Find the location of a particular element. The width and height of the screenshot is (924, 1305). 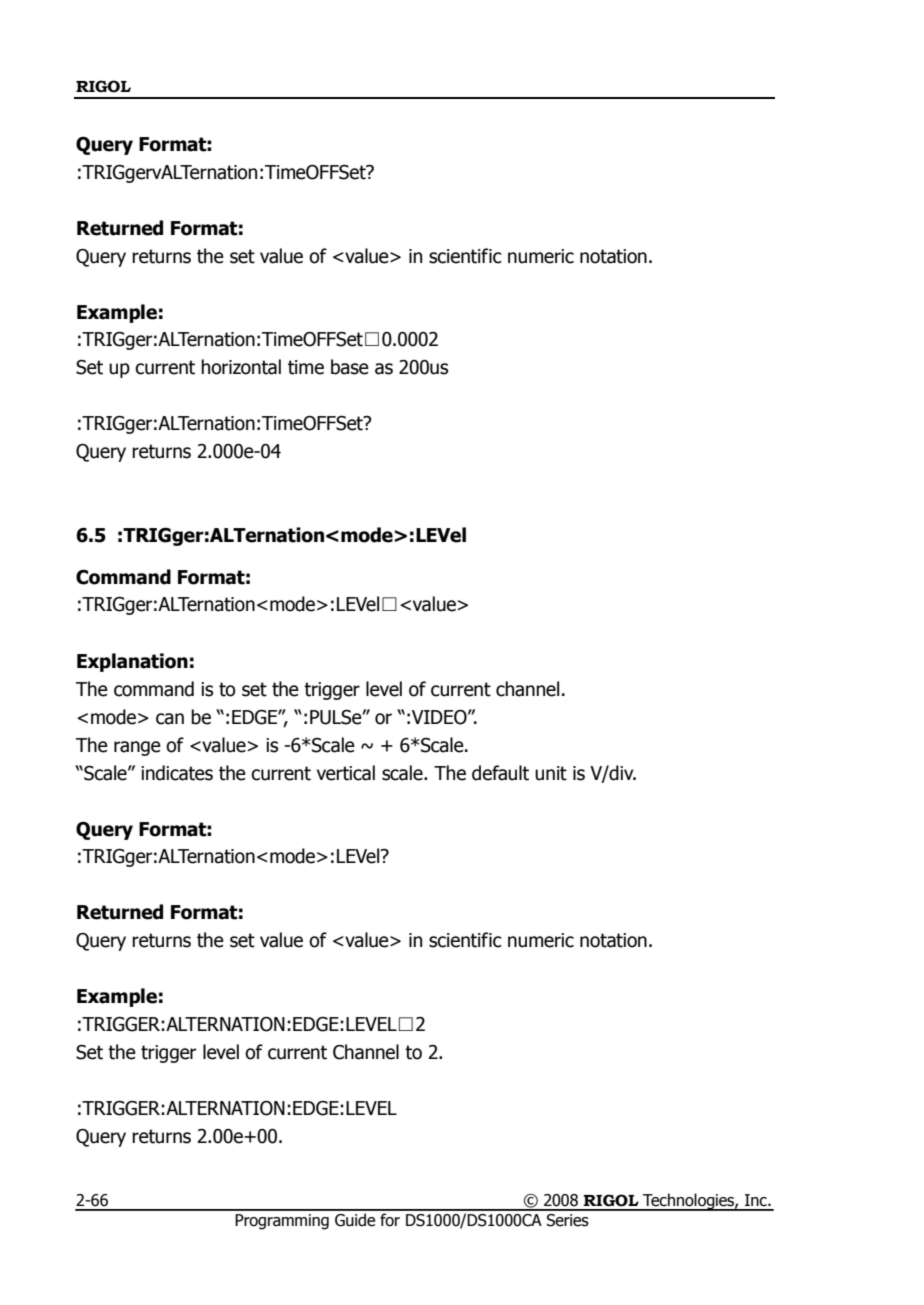

base is located at coordinates (350, 367).
